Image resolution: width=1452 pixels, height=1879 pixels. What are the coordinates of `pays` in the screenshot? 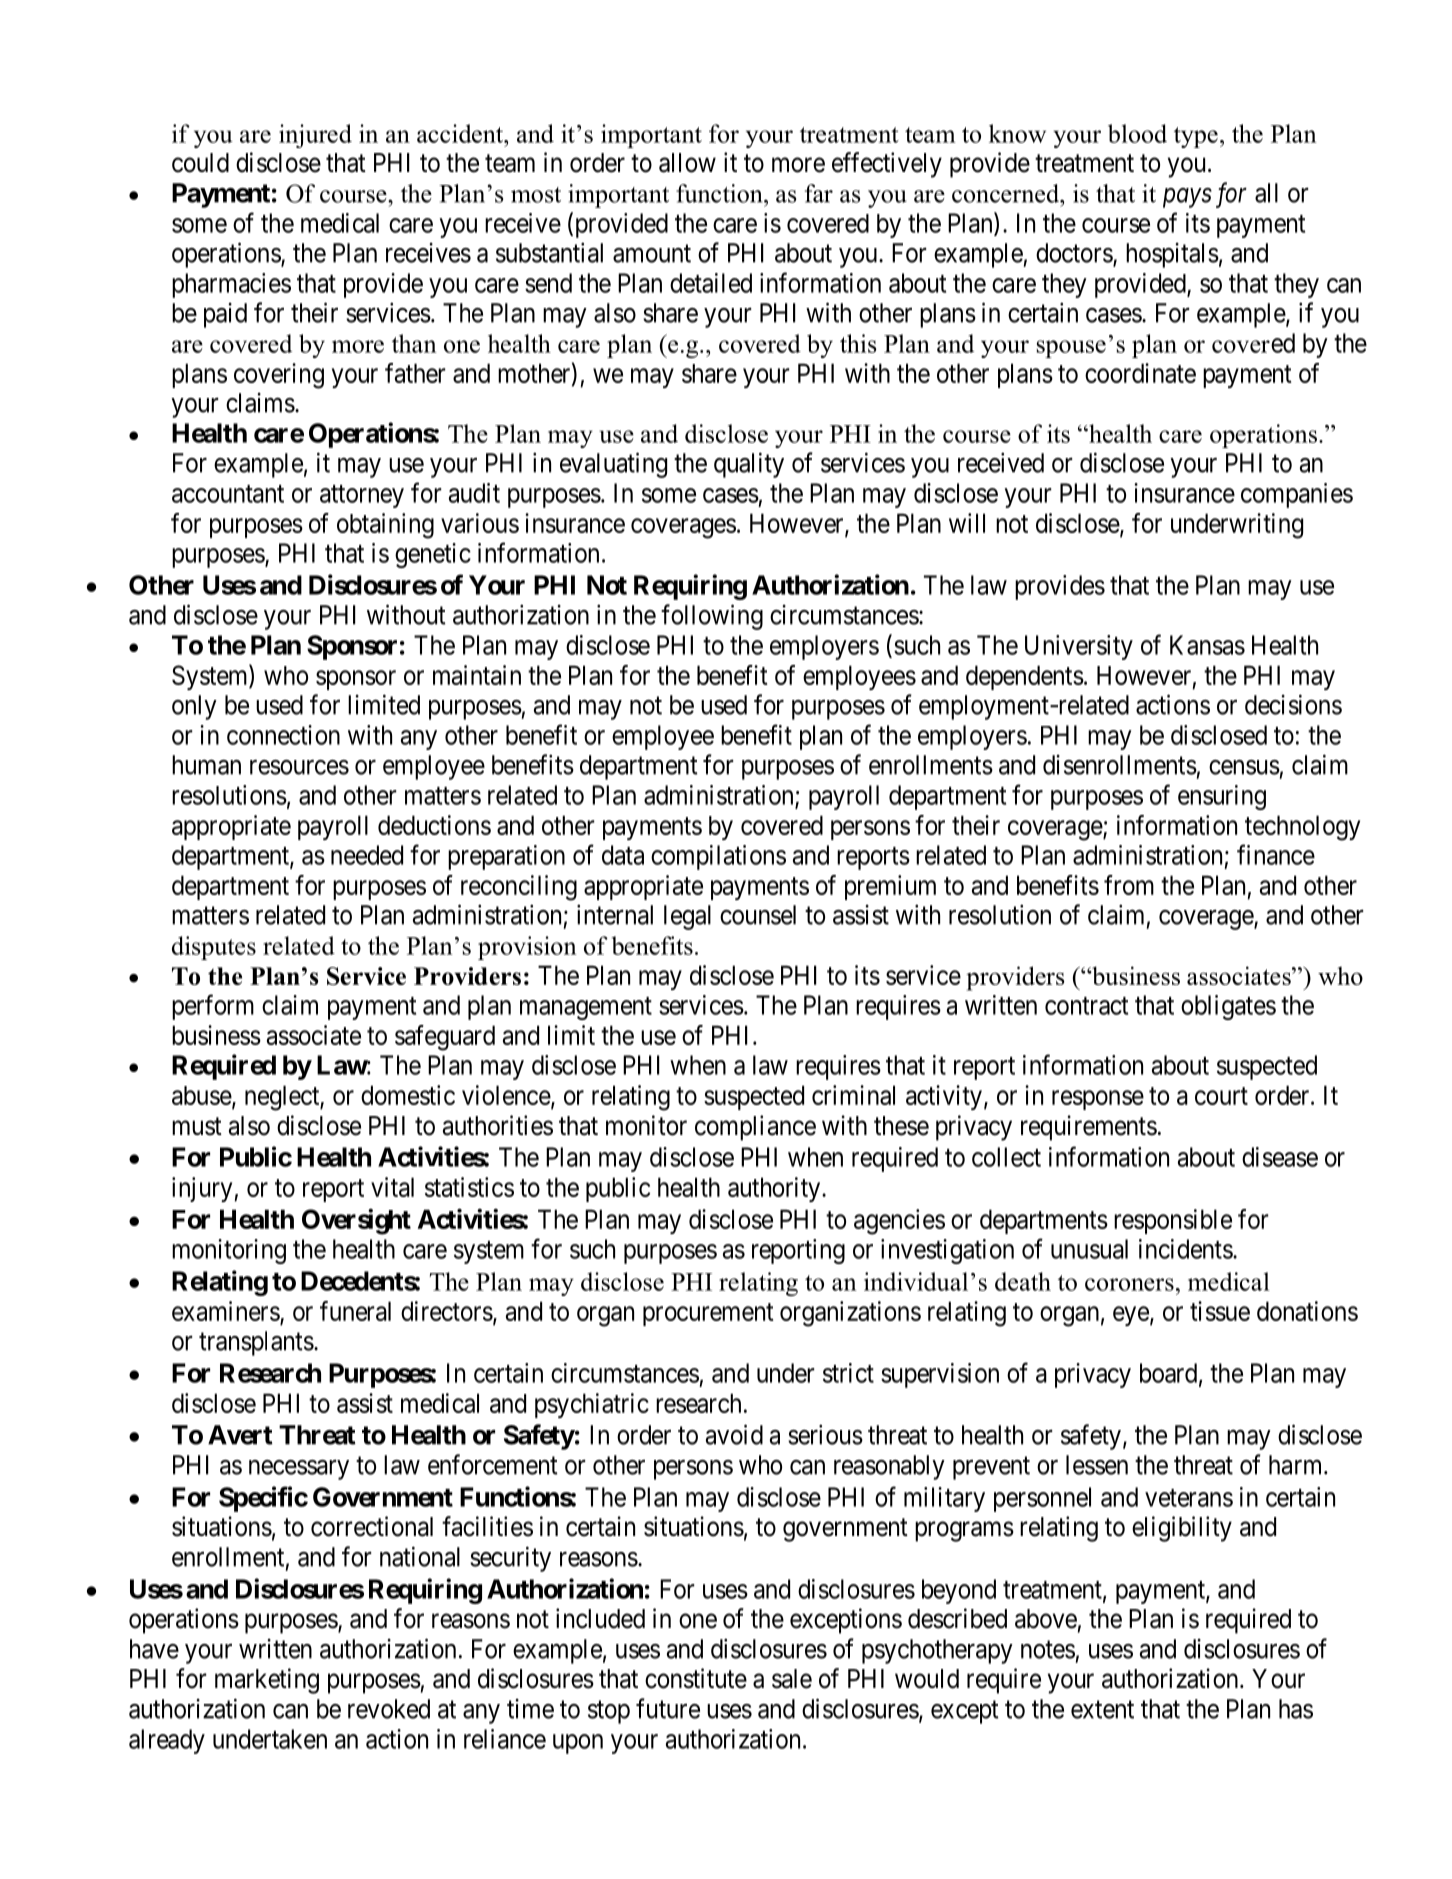 It's located at (1187, 198).
